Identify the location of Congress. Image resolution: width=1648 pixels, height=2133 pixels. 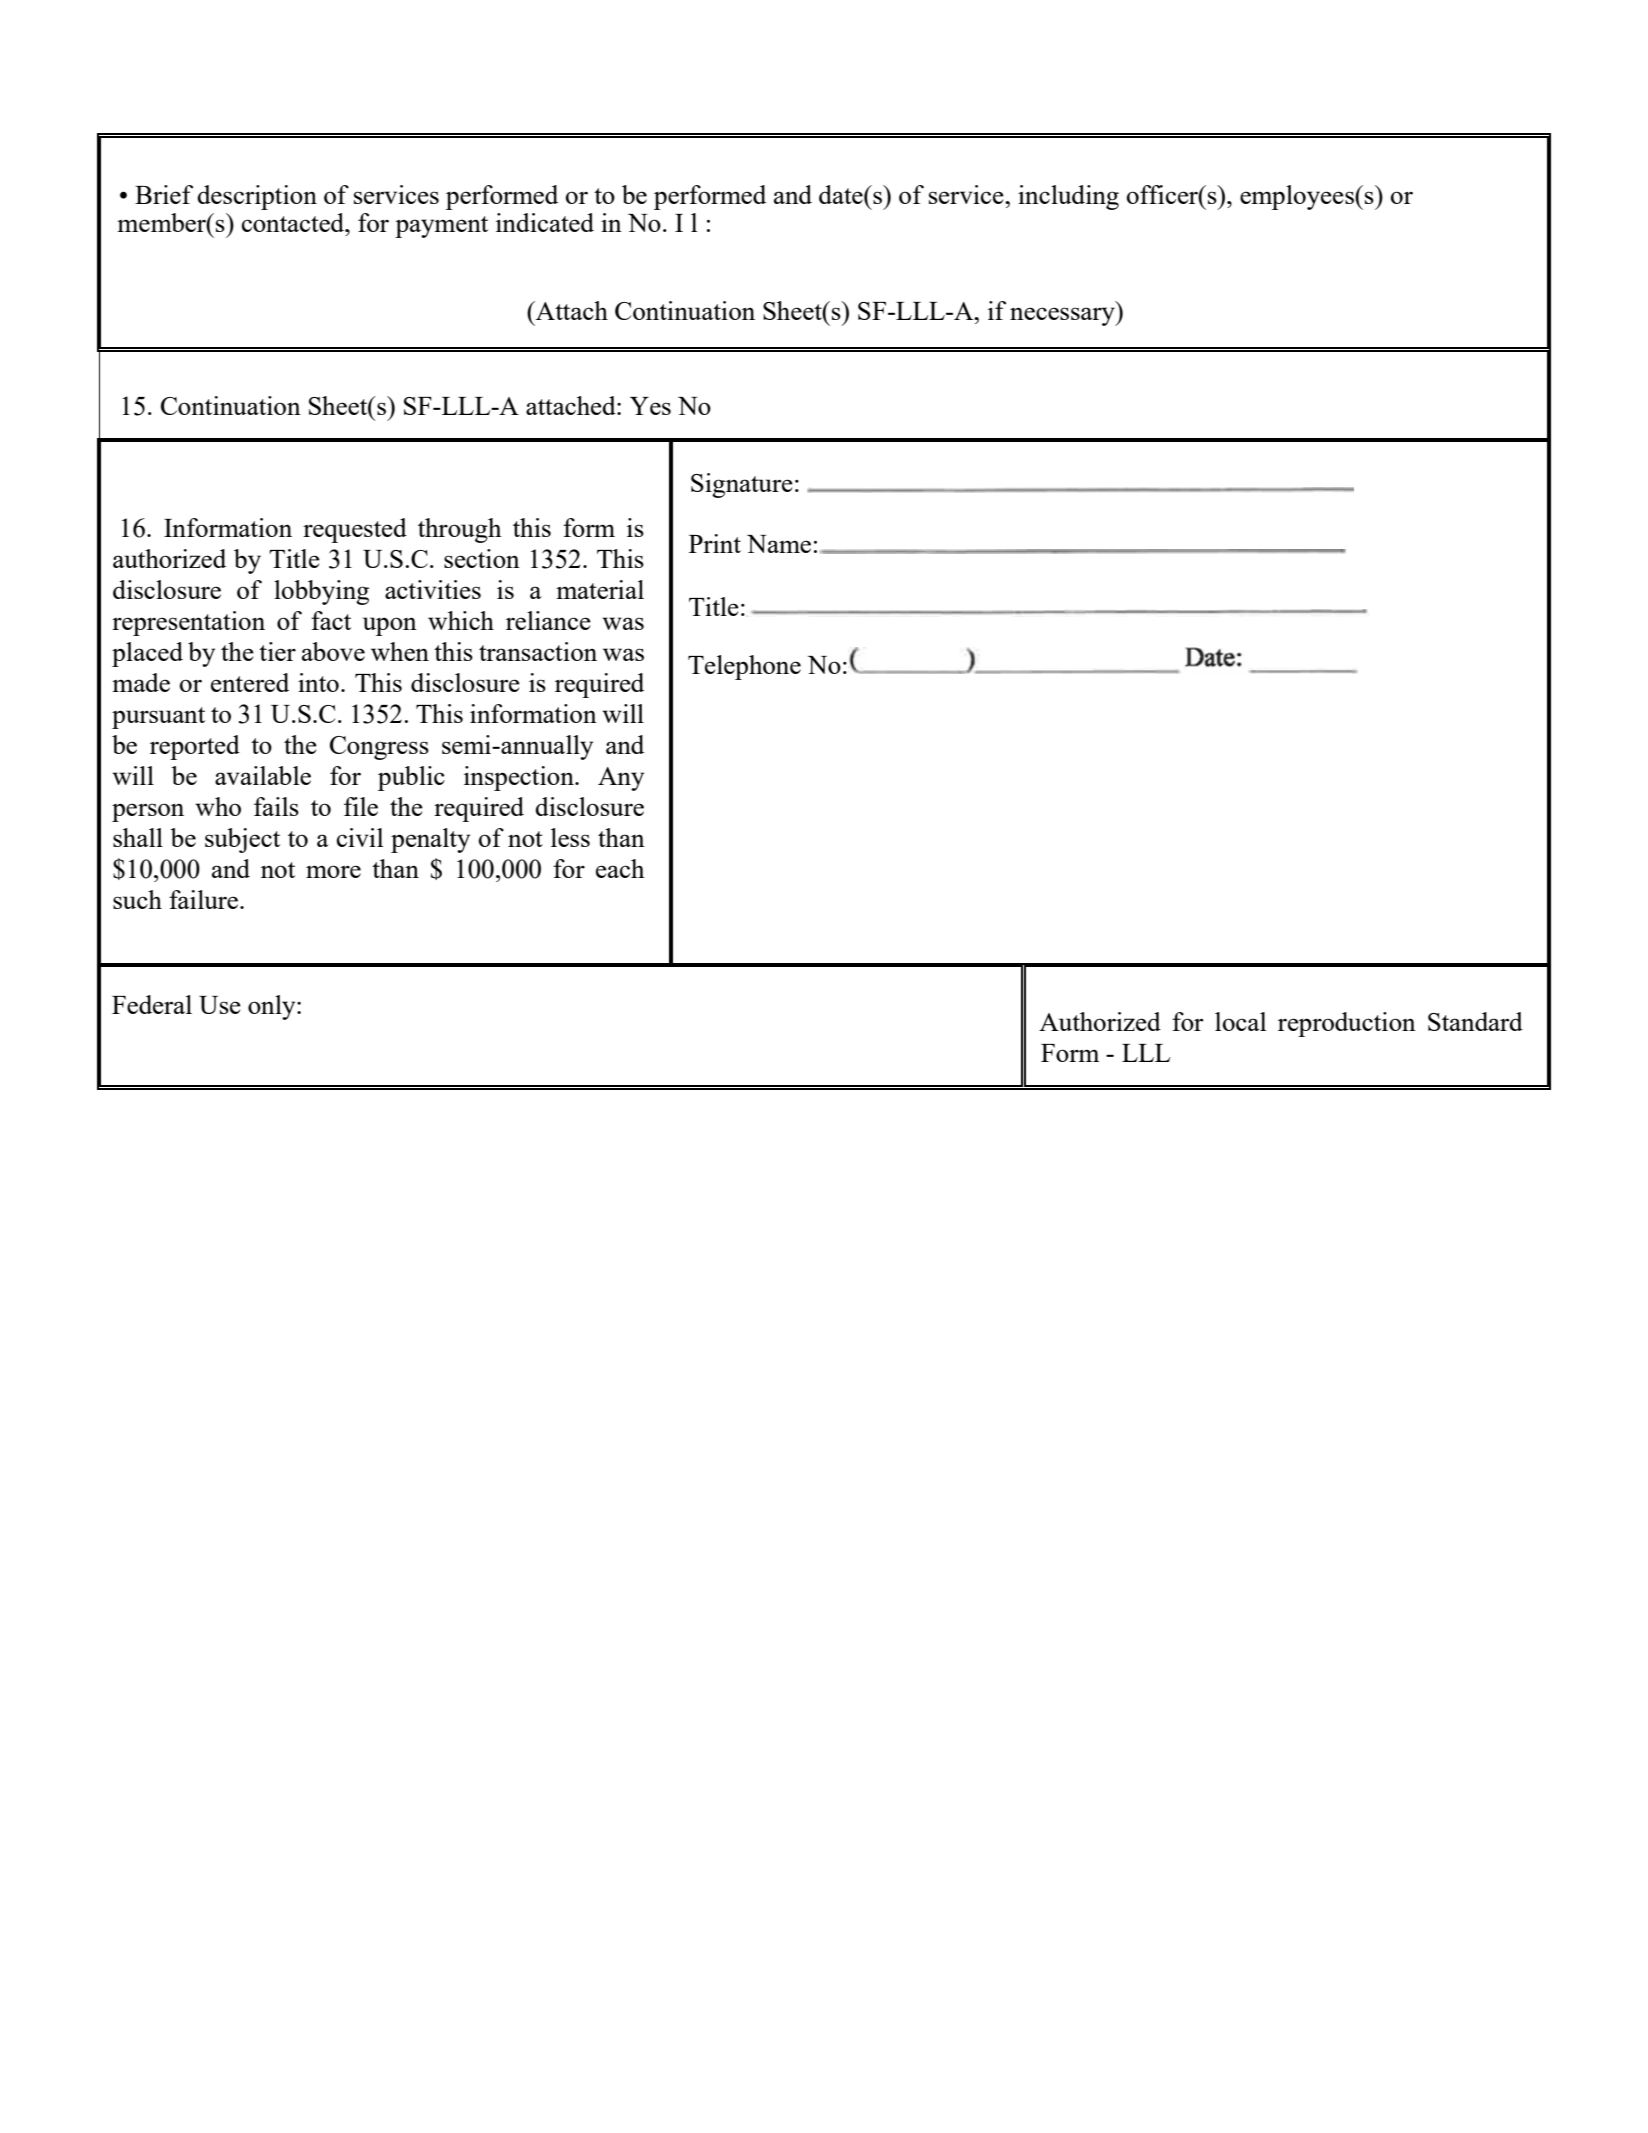
(379, 748).
